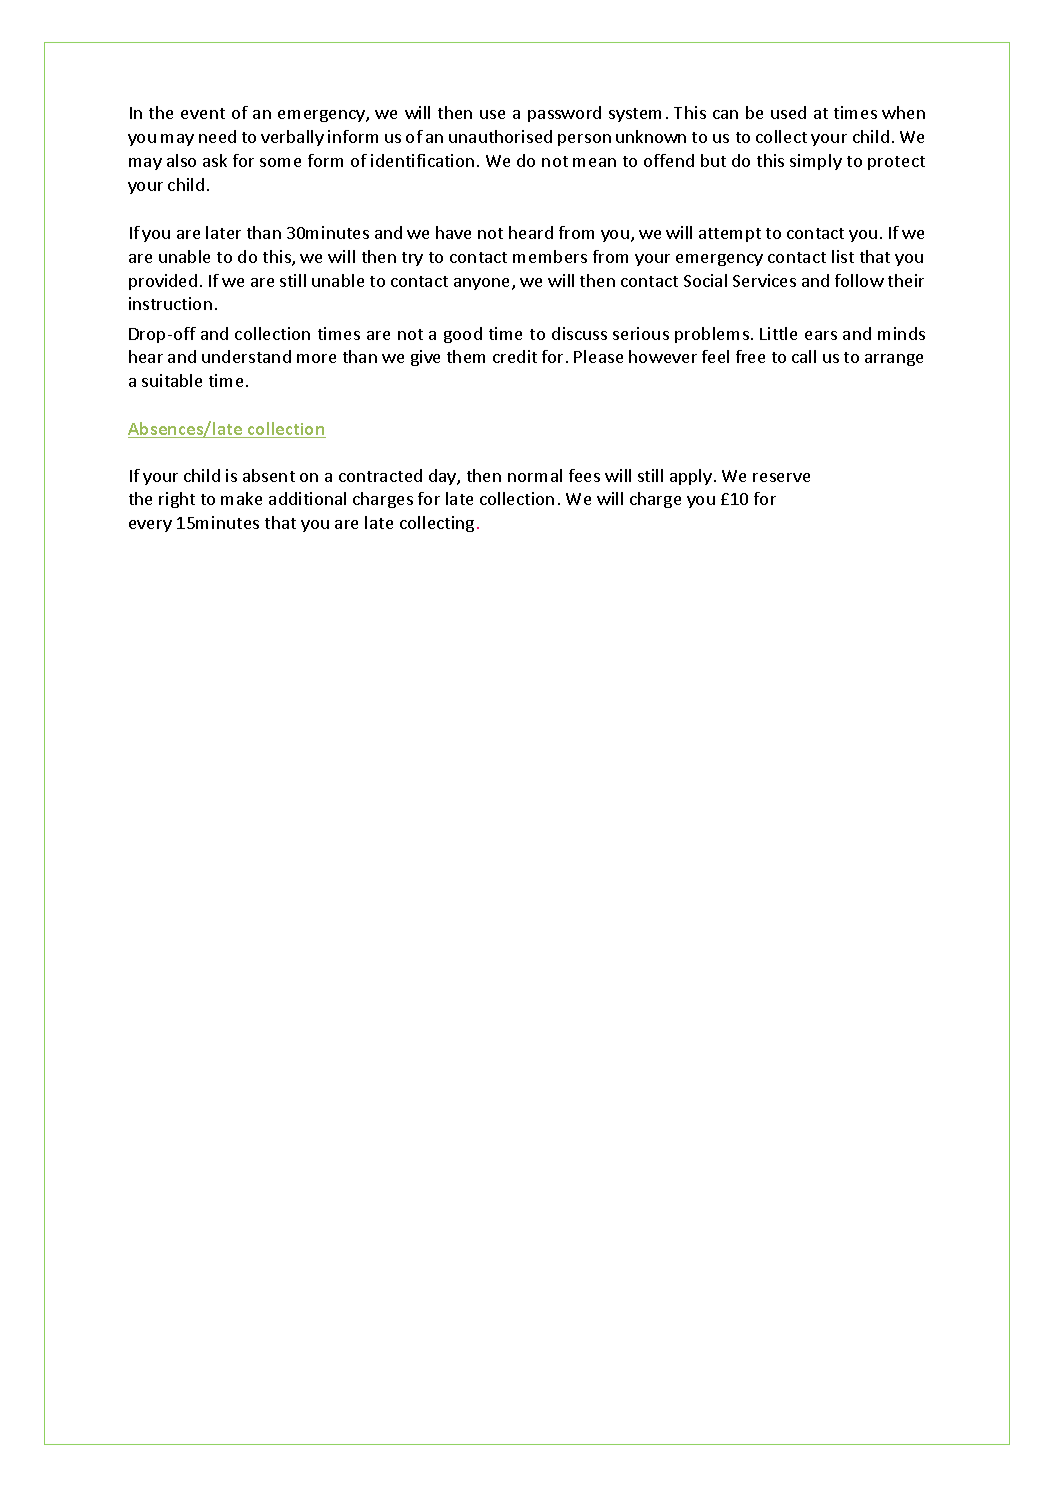  What do you see at coordinates (269, 475) in the document?
I see `absent` at bounding box center [269, 475].
